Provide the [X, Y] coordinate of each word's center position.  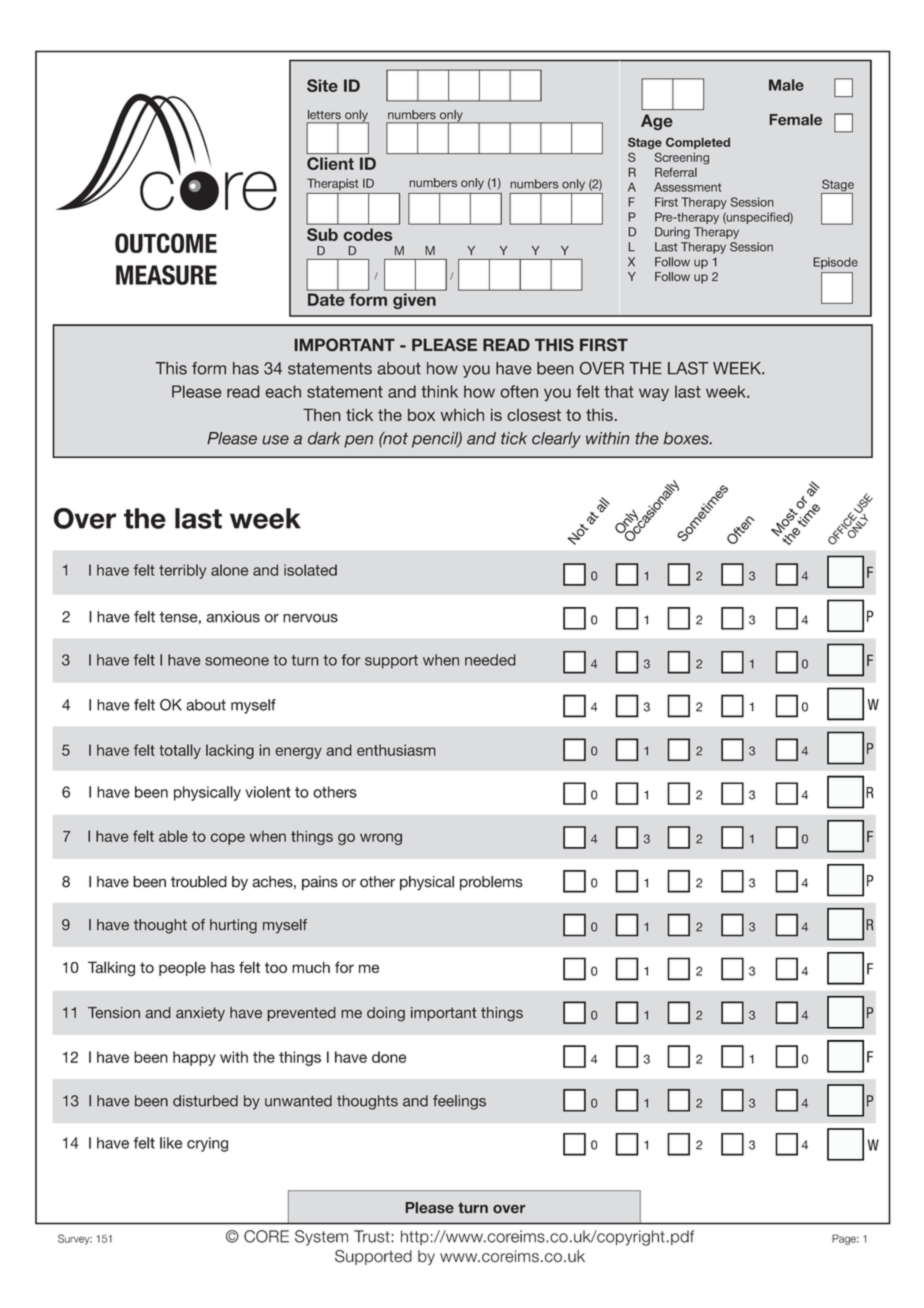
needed [490, 660]
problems [491, 883]
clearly [556, 440]
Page [845, 1239]
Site [322, 85]
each [283, 391]
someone [237, 661]
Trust [373, 1236]
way [654, 394]
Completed [698, 143]
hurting [233, 926]
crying [207, 1144]
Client [330, 163]
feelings [459, 1102]
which [462, 414]
